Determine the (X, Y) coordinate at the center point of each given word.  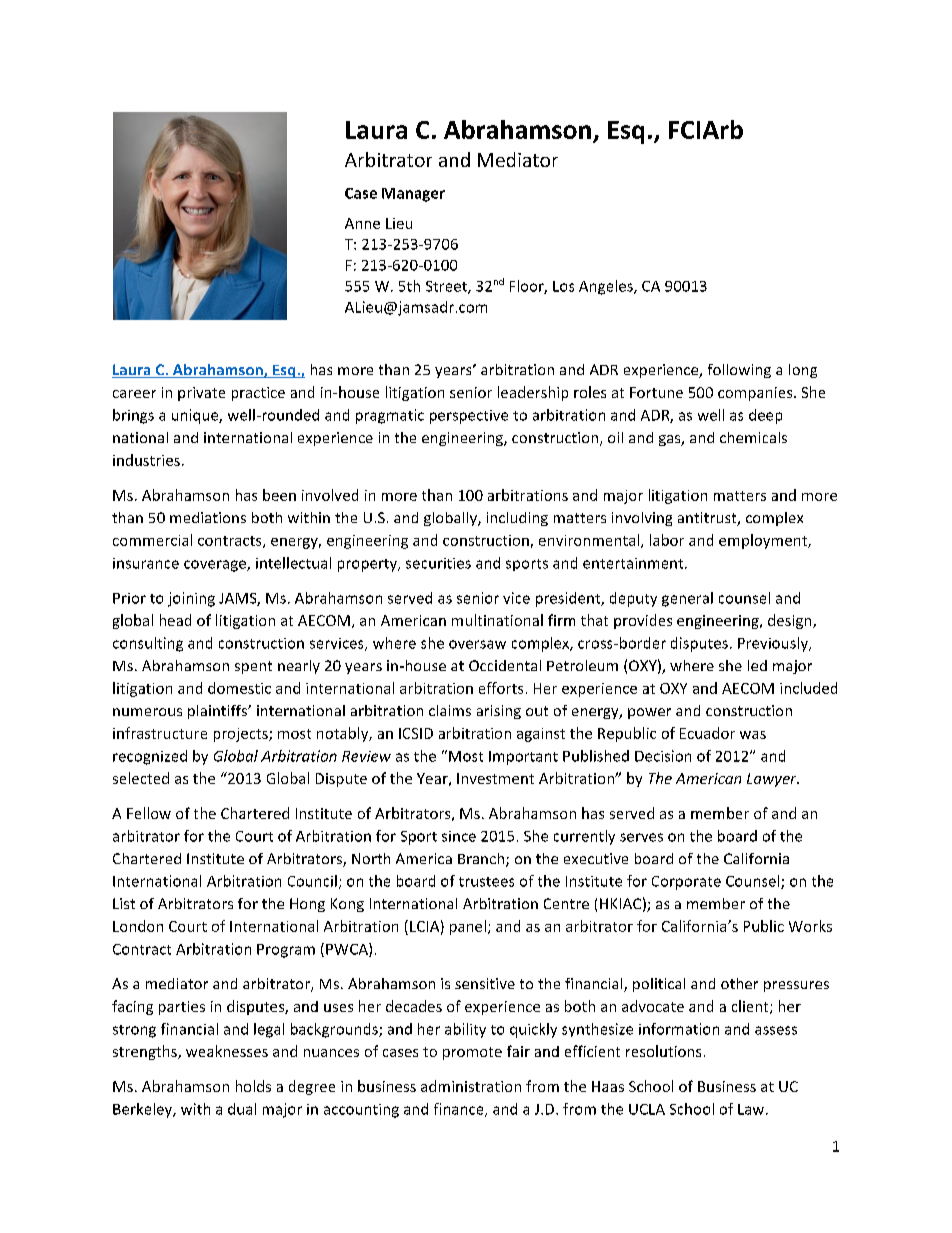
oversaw (477, 644)
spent (253, 667)
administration (471, 1086)
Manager (413, 195)
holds (253, 1086)
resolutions (663, 1051)
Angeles (607, 287)
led (757, 665)
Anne (362, 223)
